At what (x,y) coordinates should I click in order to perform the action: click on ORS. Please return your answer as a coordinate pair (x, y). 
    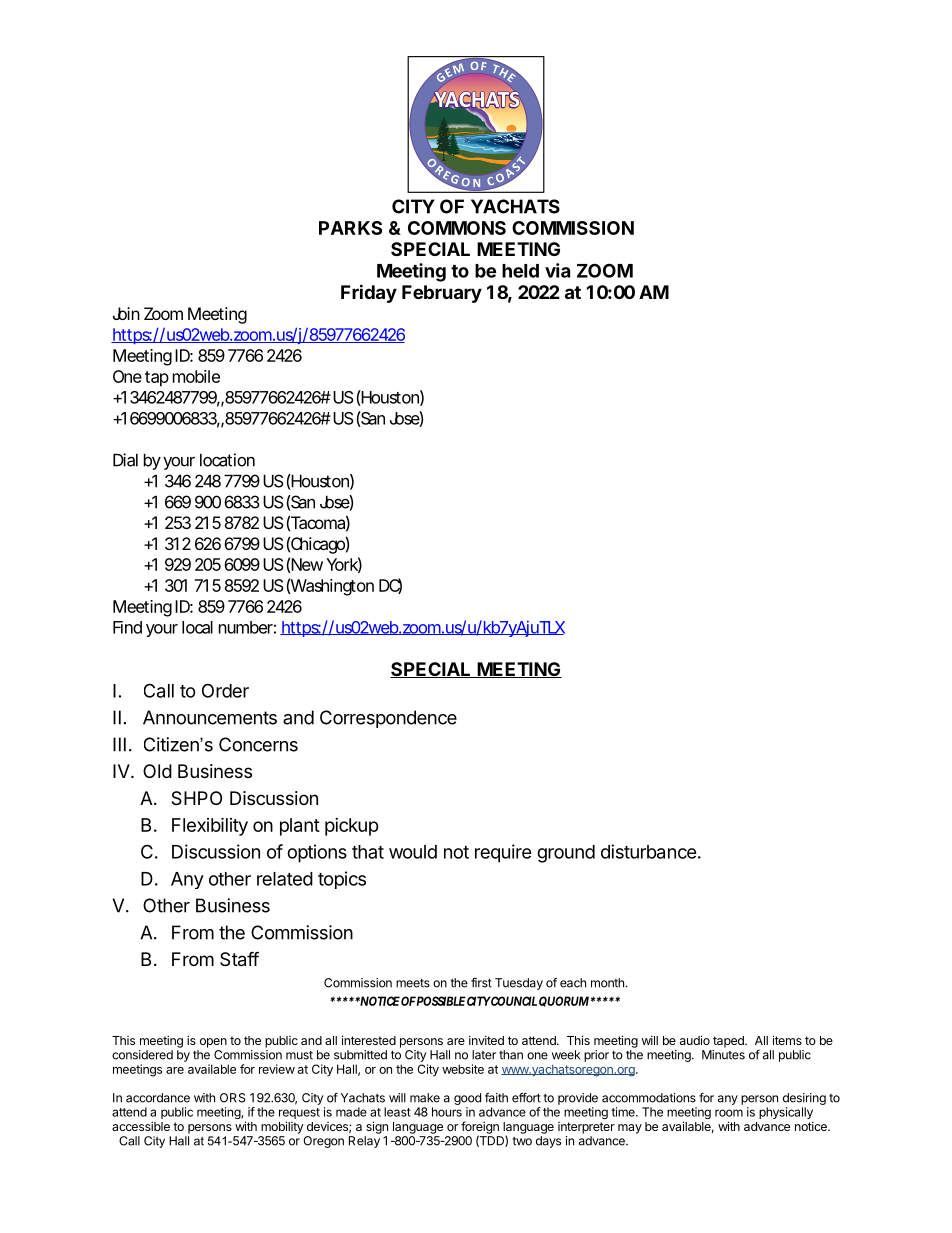
    Looking at the image, I should click on (233, 1098).
